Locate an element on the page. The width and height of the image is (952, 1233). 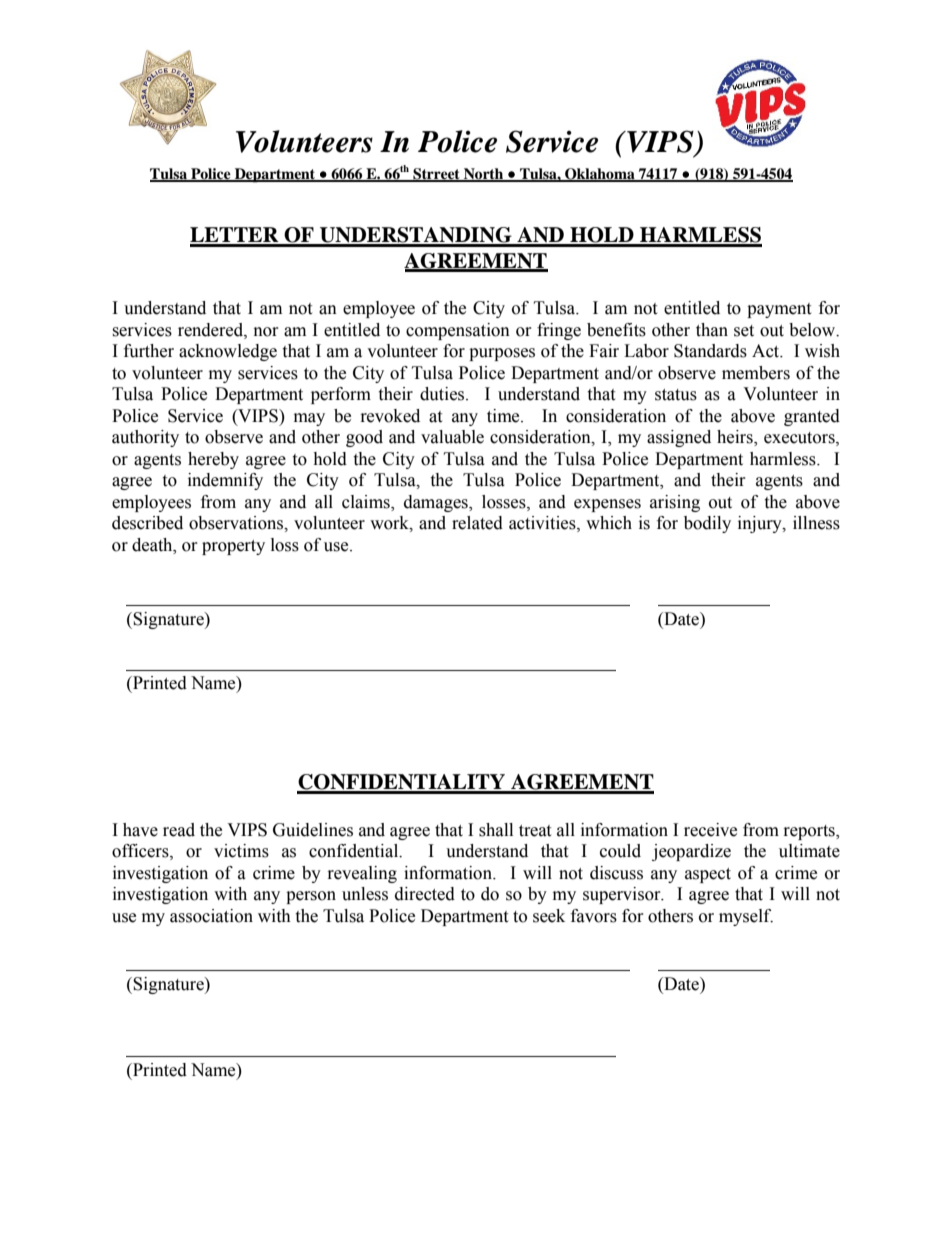
shall is located at coordinates (496, 830).
